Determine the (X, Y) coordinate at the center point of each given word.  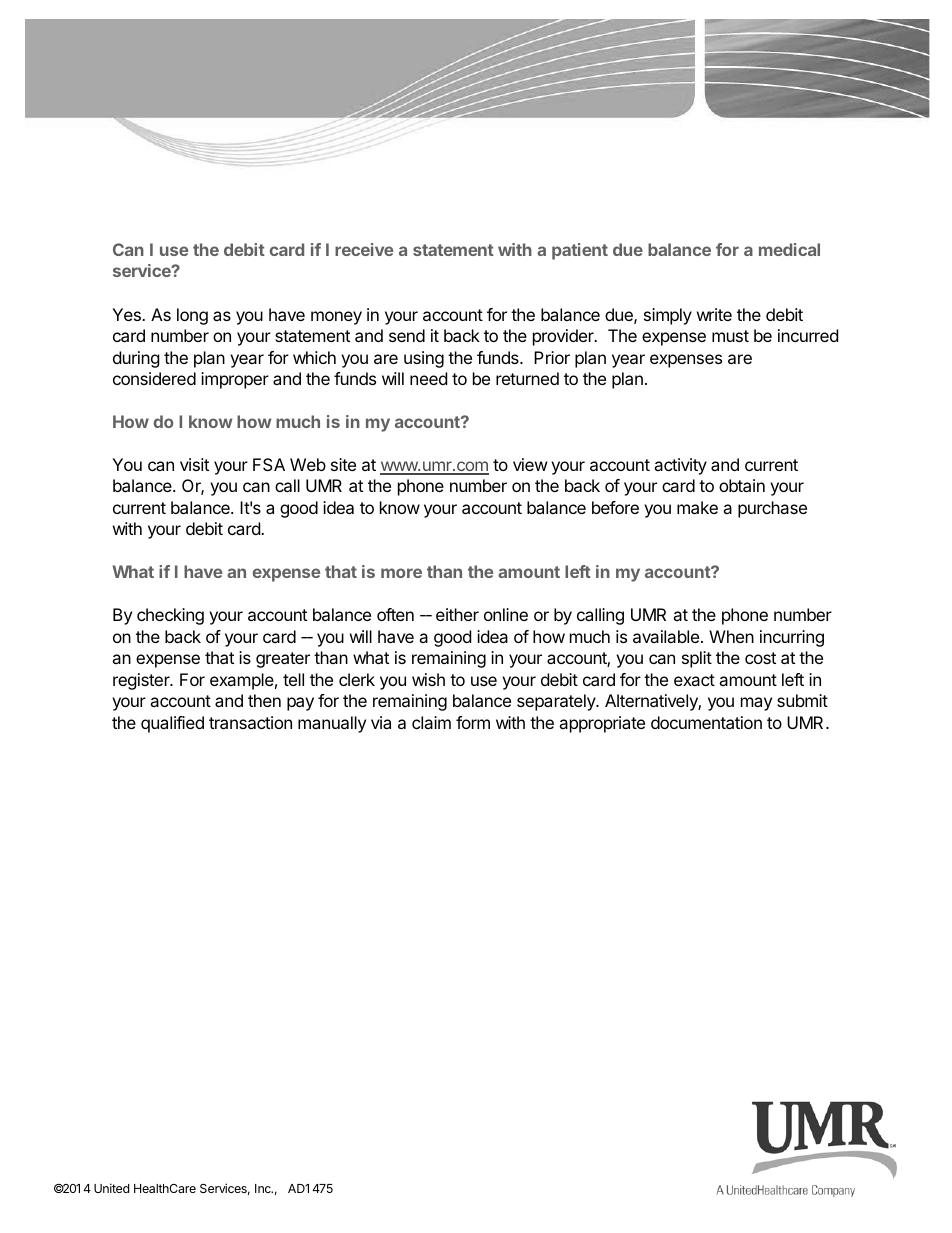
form (473, 722)
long (192, 316)
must (730, 336)
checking (170, 616)
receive (364, 249)
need (428, 378)
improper (235, 380)
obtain (742, 485)
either (457, 614)
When (731, 636)
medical (789, 249)
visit (194, 464)
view (530, 464)
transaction (250, 722)
